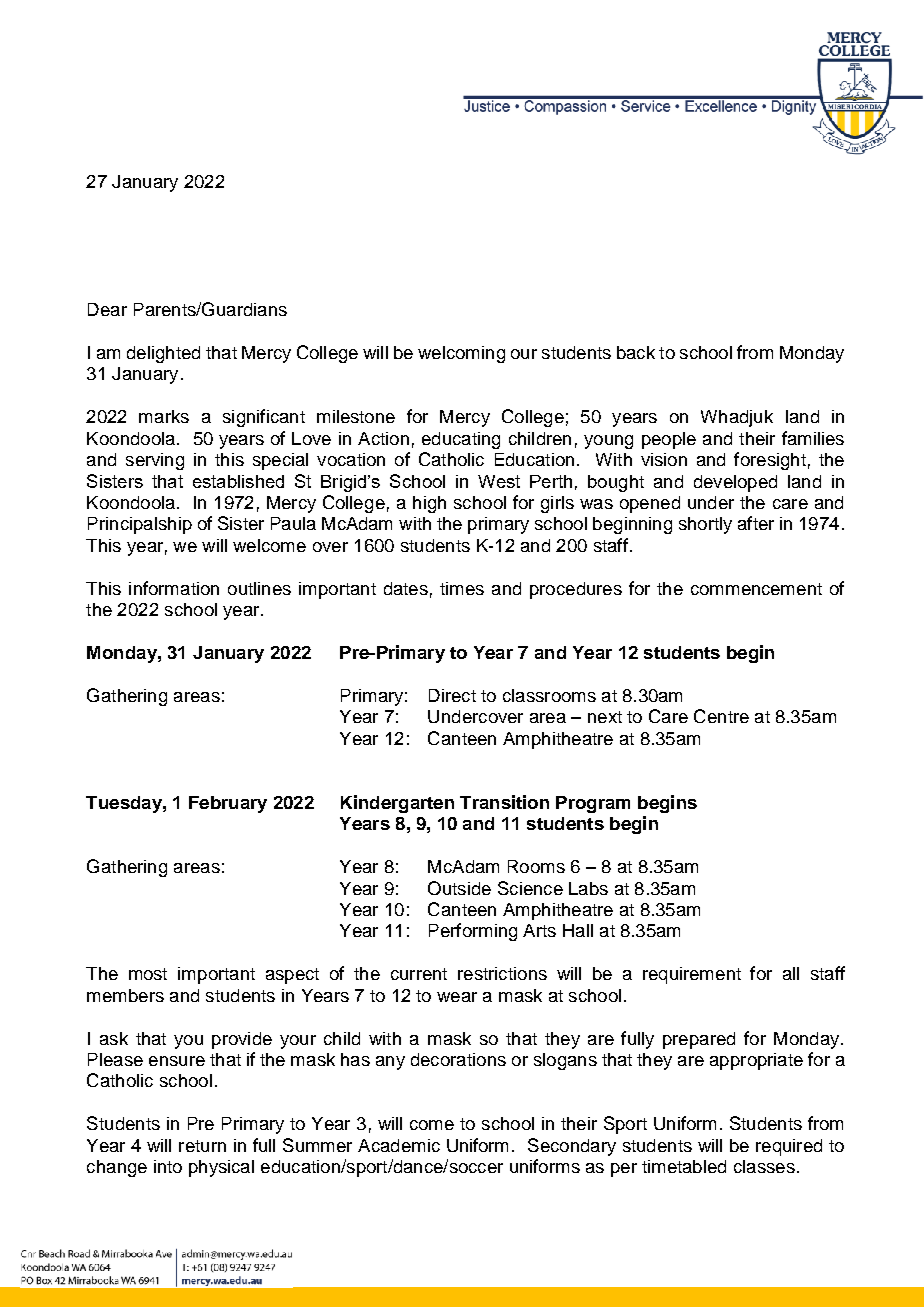  I want to click on welcoming, so click(461, 354).
